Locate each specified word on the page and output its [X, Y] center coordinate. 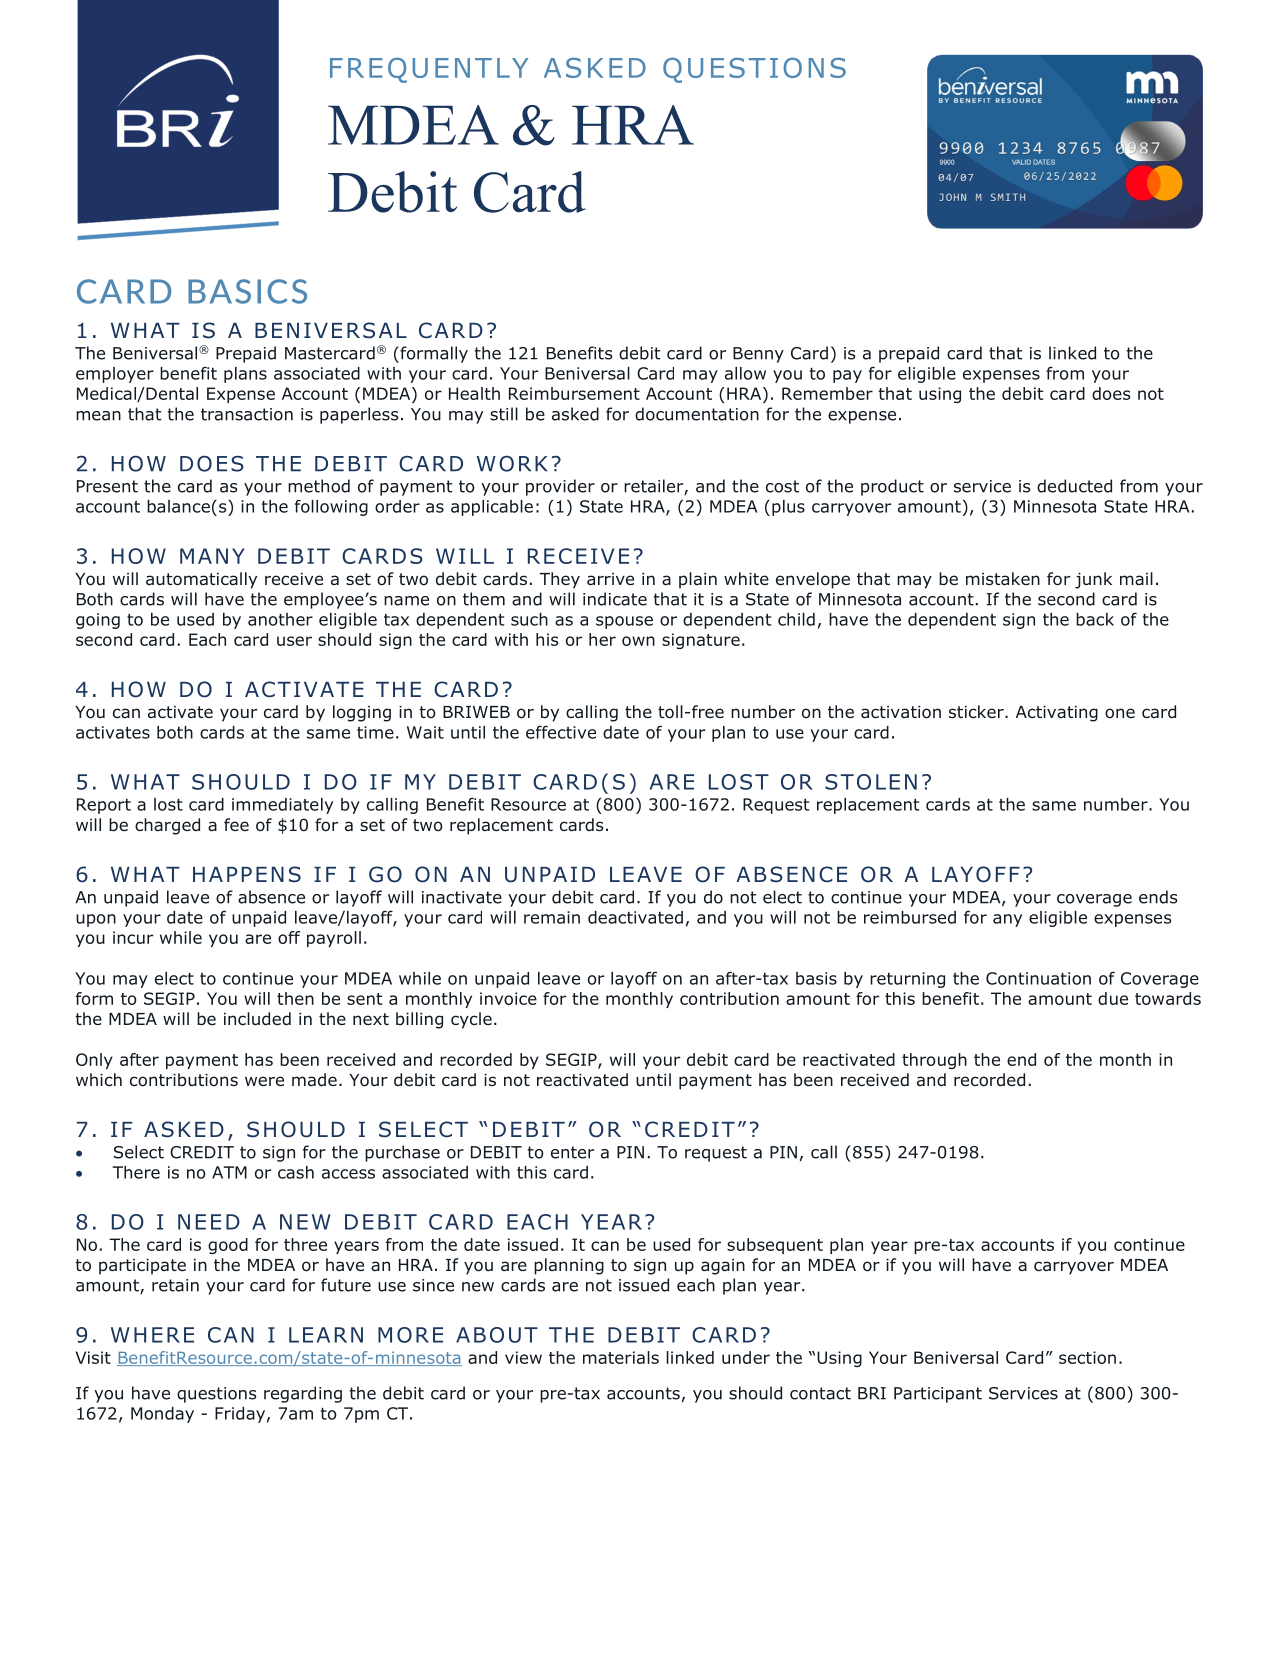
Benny [758, 355]
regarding [303, 1394]
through [934, 1061]
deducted [1074, 486]
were [264, 1081]
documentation [697, 414]
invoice [508, 998]
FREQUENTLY [429, 70]
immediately [282, 806]
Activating [1057, 714]
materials [621, 1357]
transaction [247, 414]
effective [561, 732]
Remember [827, 393]
